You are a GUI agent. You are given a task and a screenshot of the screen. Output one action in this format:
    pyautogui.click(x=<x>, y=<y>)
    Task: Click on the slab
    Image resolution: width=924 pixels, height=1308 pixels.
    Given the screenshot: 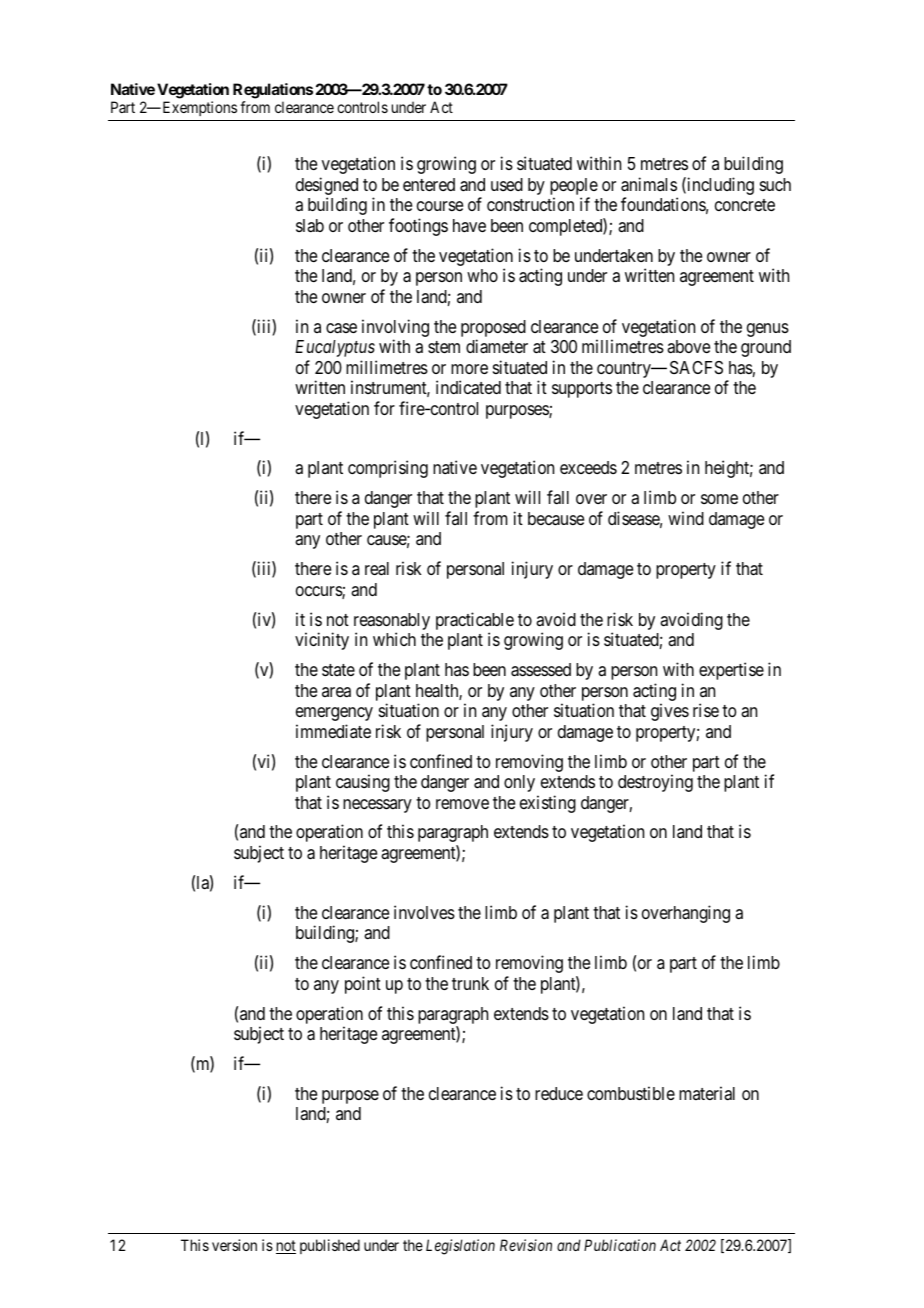 What is the action you would take?
    pyautogui.click(x=310, y=225)
